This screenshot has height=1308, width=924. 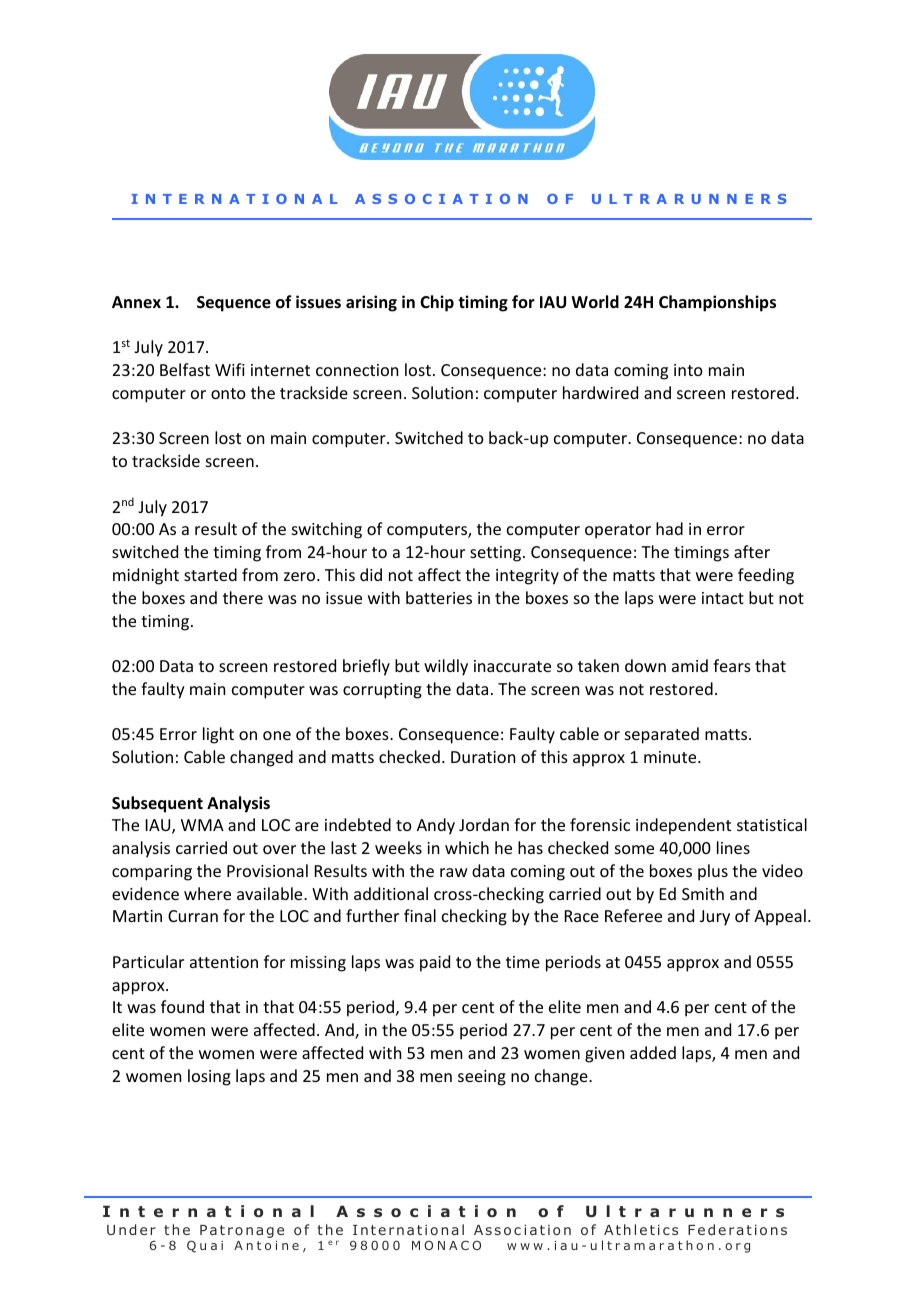 What do you see at coordinates (437, 303) in the screenshot?
I see `Chip` at bounding box center [437, 303].
